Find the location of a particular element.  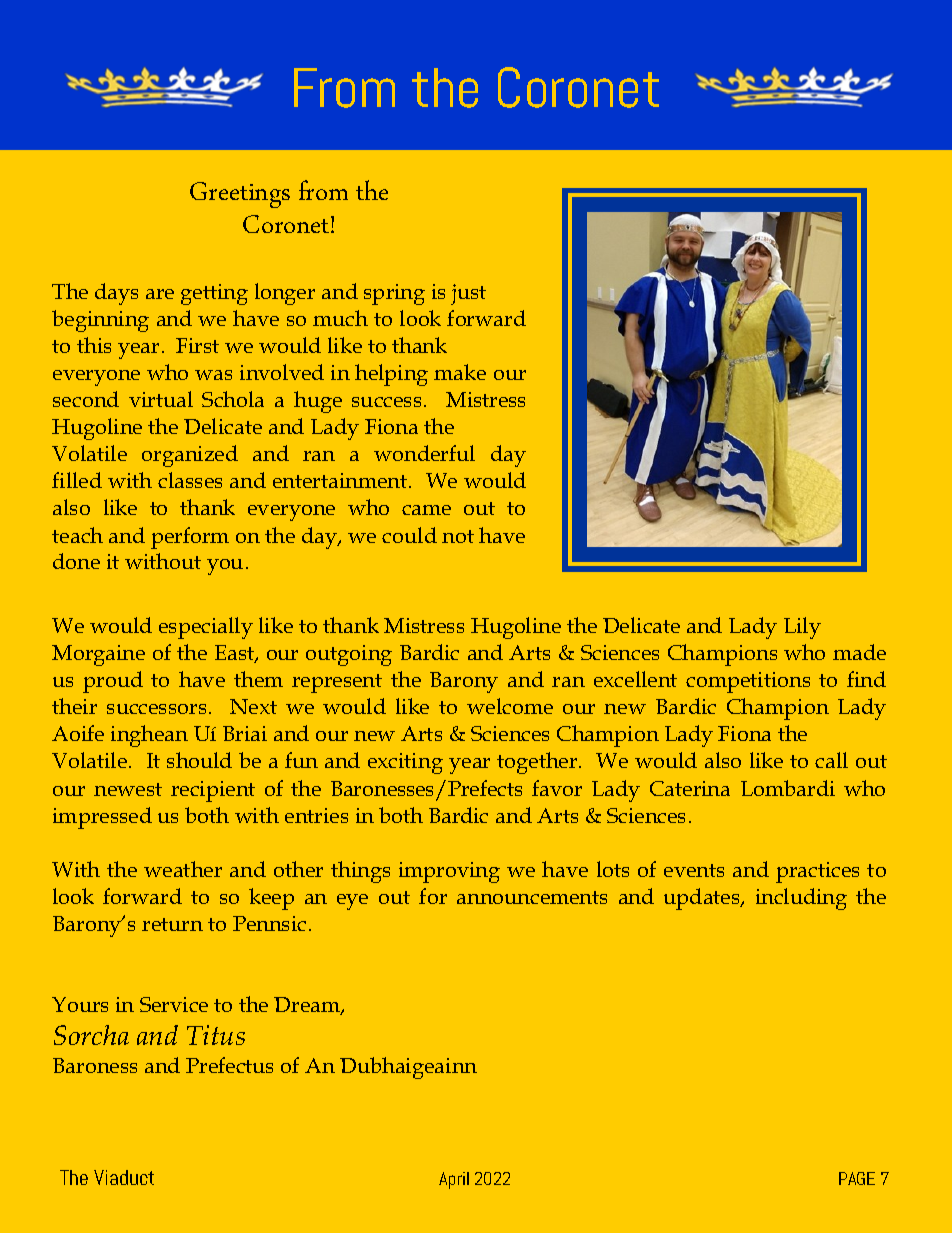

make is located at coordinates (460, 372).
